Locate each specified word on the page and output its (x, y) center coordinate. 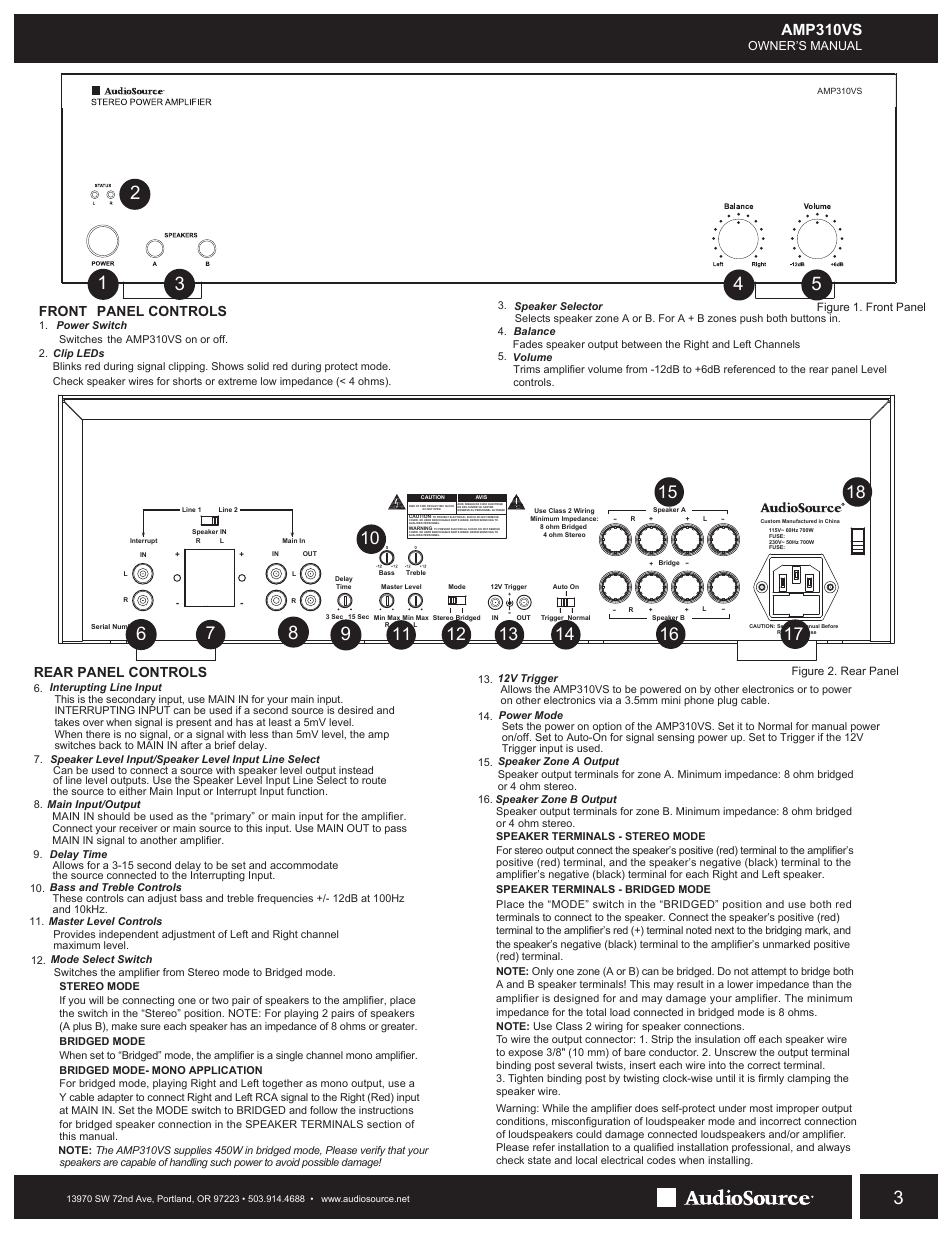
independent (129, 936)
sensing (676, 738)
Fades (528, 344)
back (110, 745)
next (724, 930)
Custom (770, 521)
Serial (100, 626)
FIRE (423, 507)
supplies (193, 1152)
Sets (512, 726)
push (751, 319)
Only (542, 974)
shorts (187, 381)
